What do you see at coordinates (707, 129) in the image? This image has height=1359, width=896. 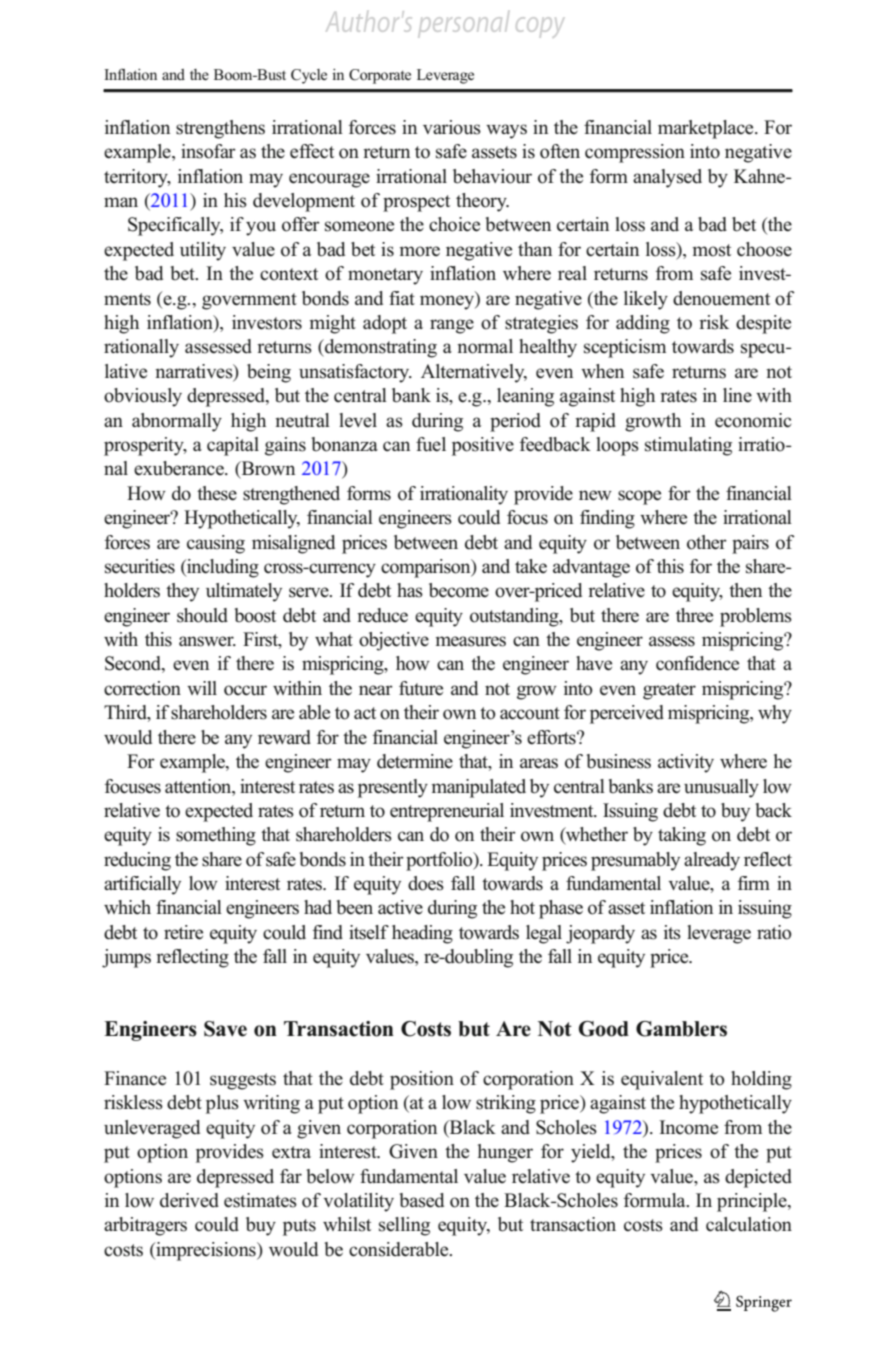 I see `marketplace` at bounding box center [707, 129].
